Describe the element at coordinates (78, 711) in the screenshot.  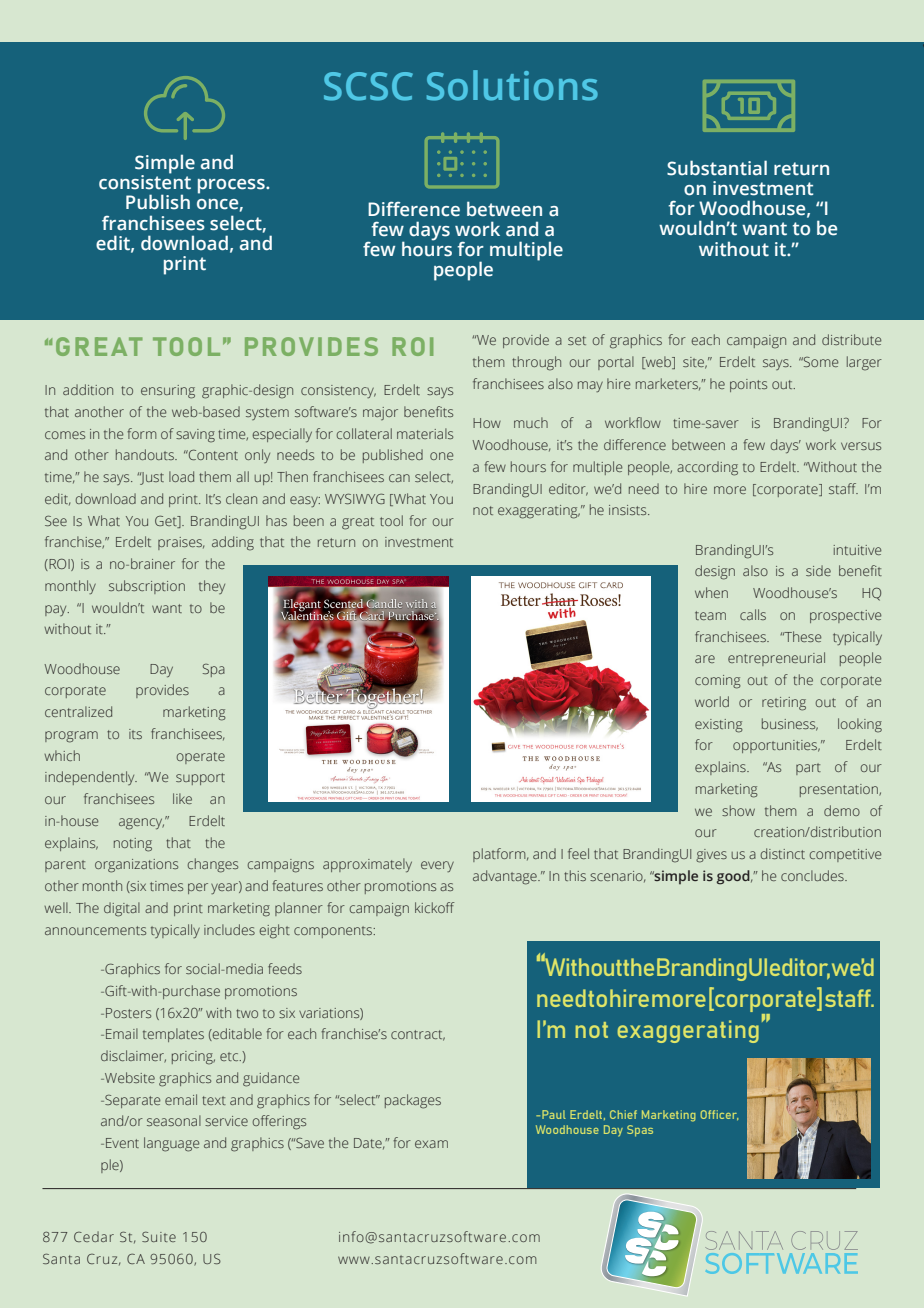
I see `centralized` at that location.
